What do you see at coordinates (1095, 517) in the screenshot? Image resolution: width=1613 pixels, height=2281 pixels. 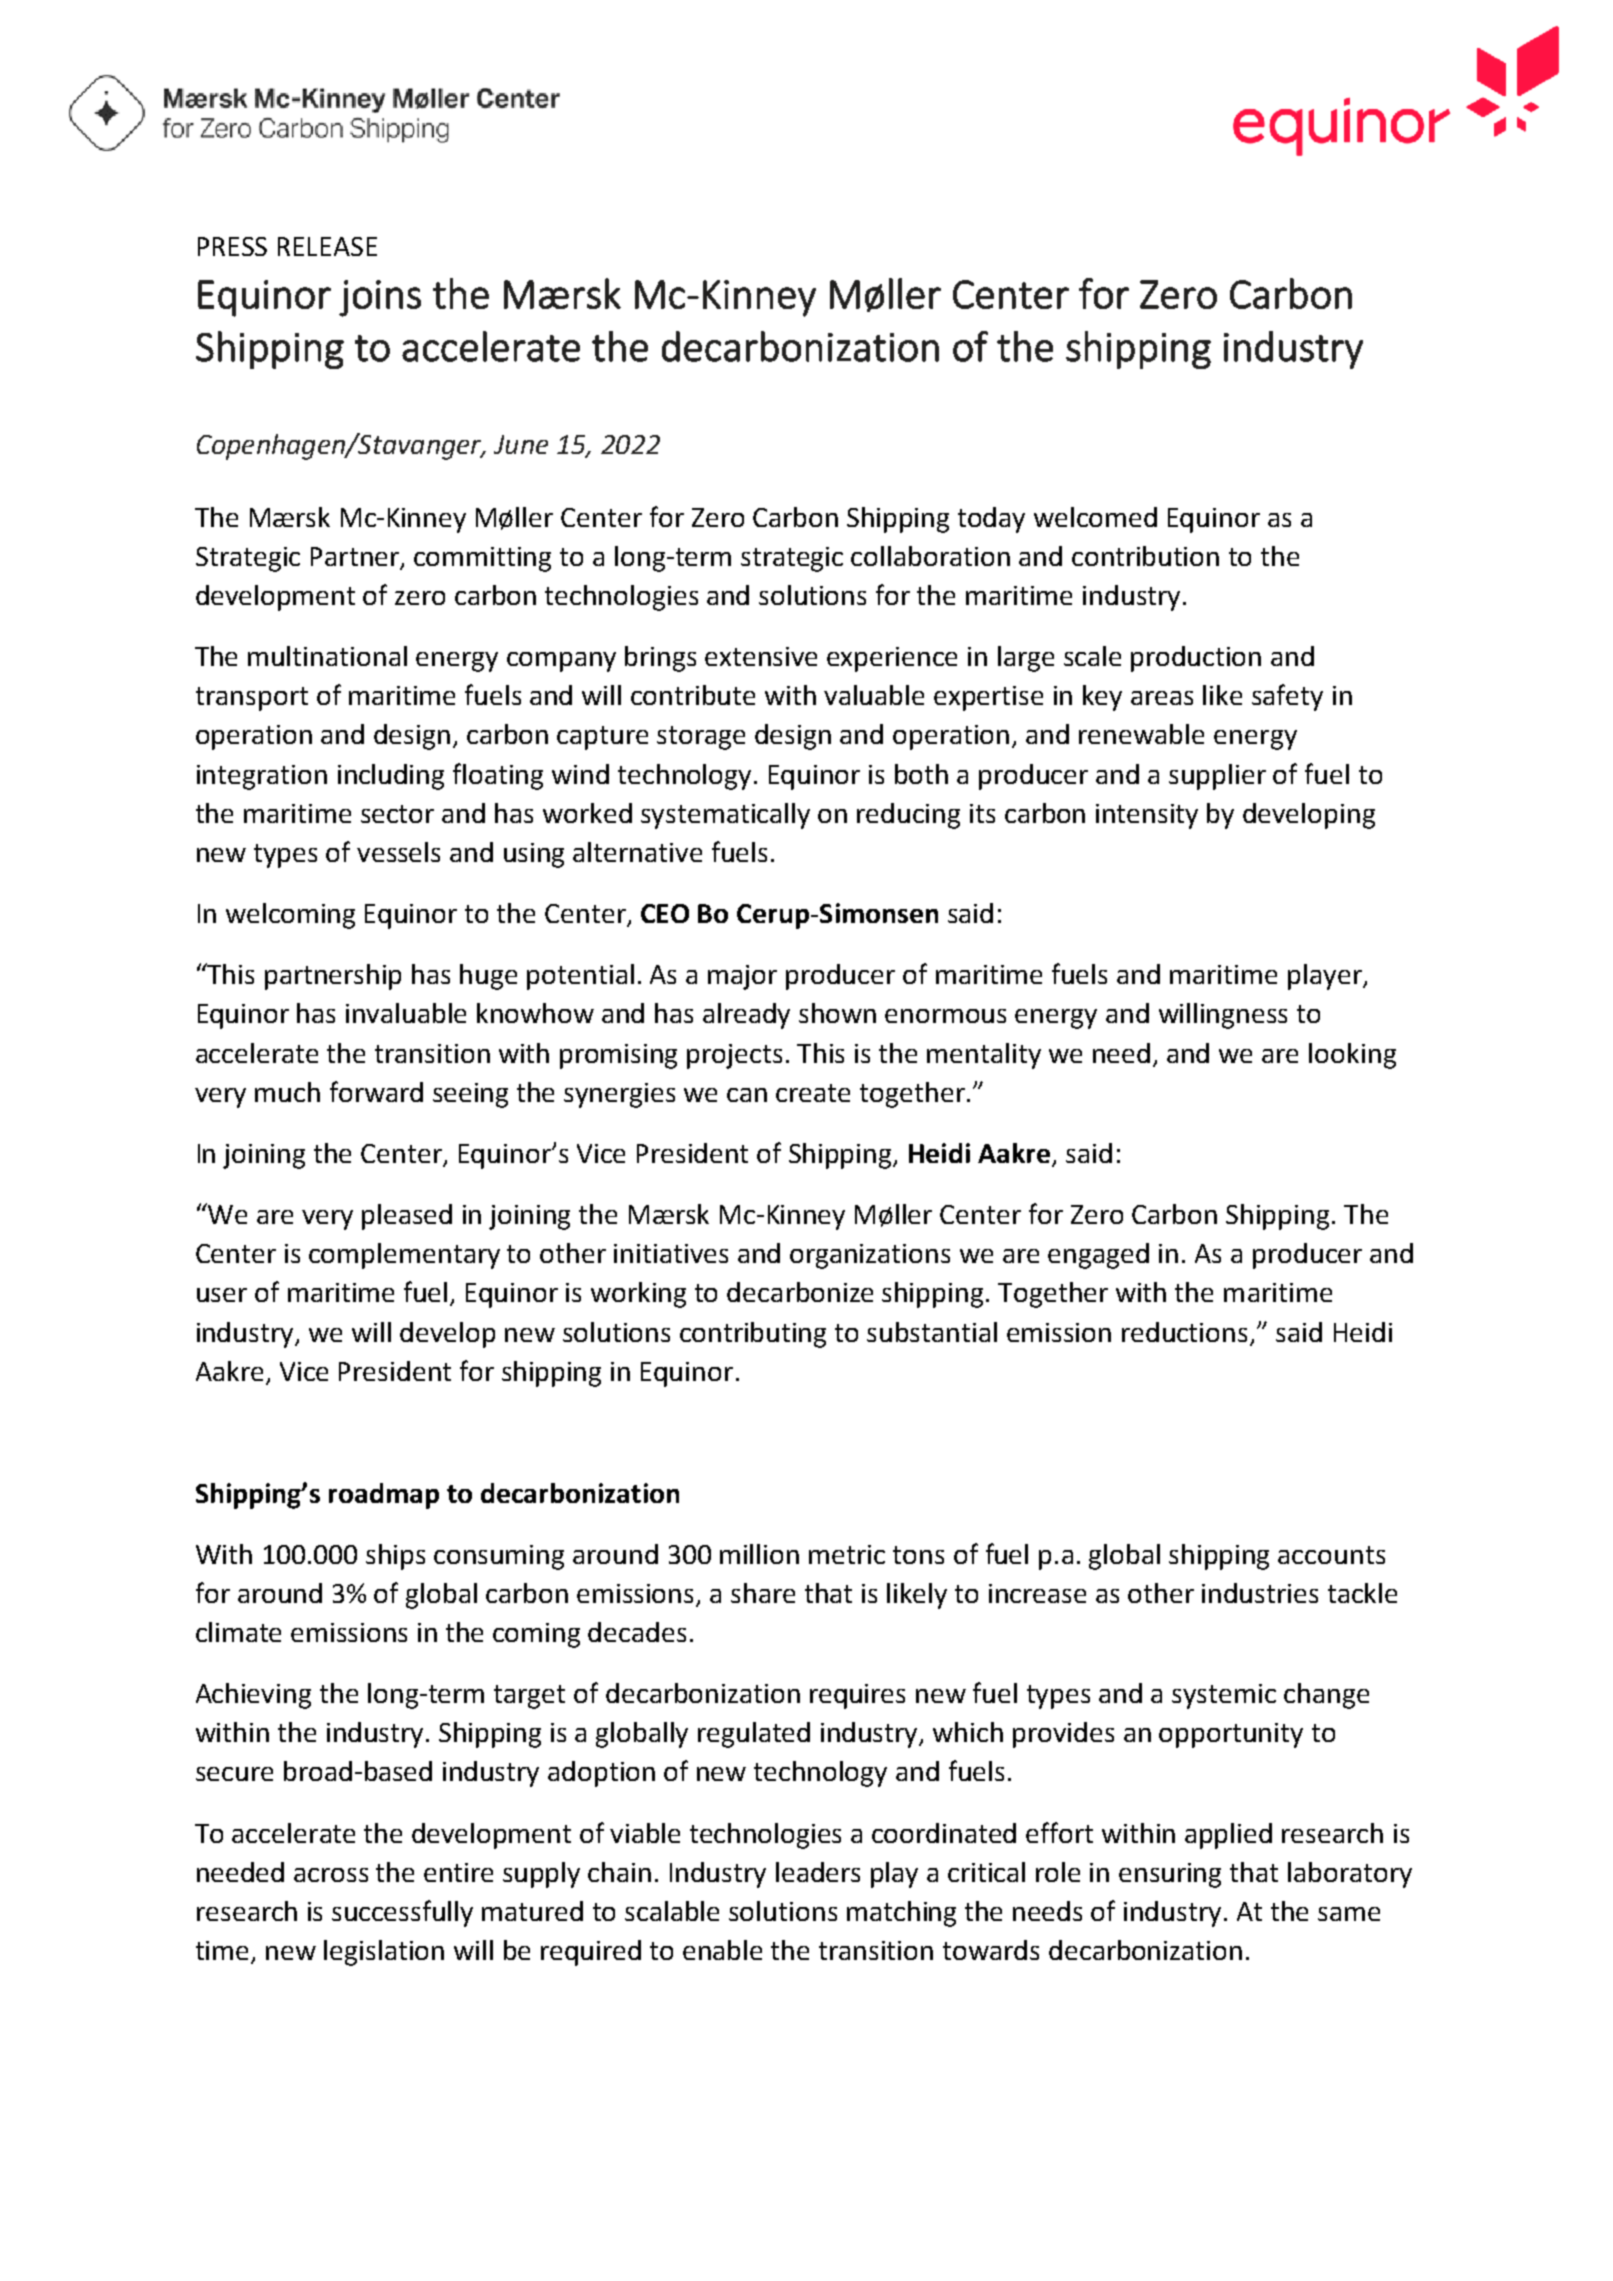 I see `welcomed` at bounding box center [1095, 517].
